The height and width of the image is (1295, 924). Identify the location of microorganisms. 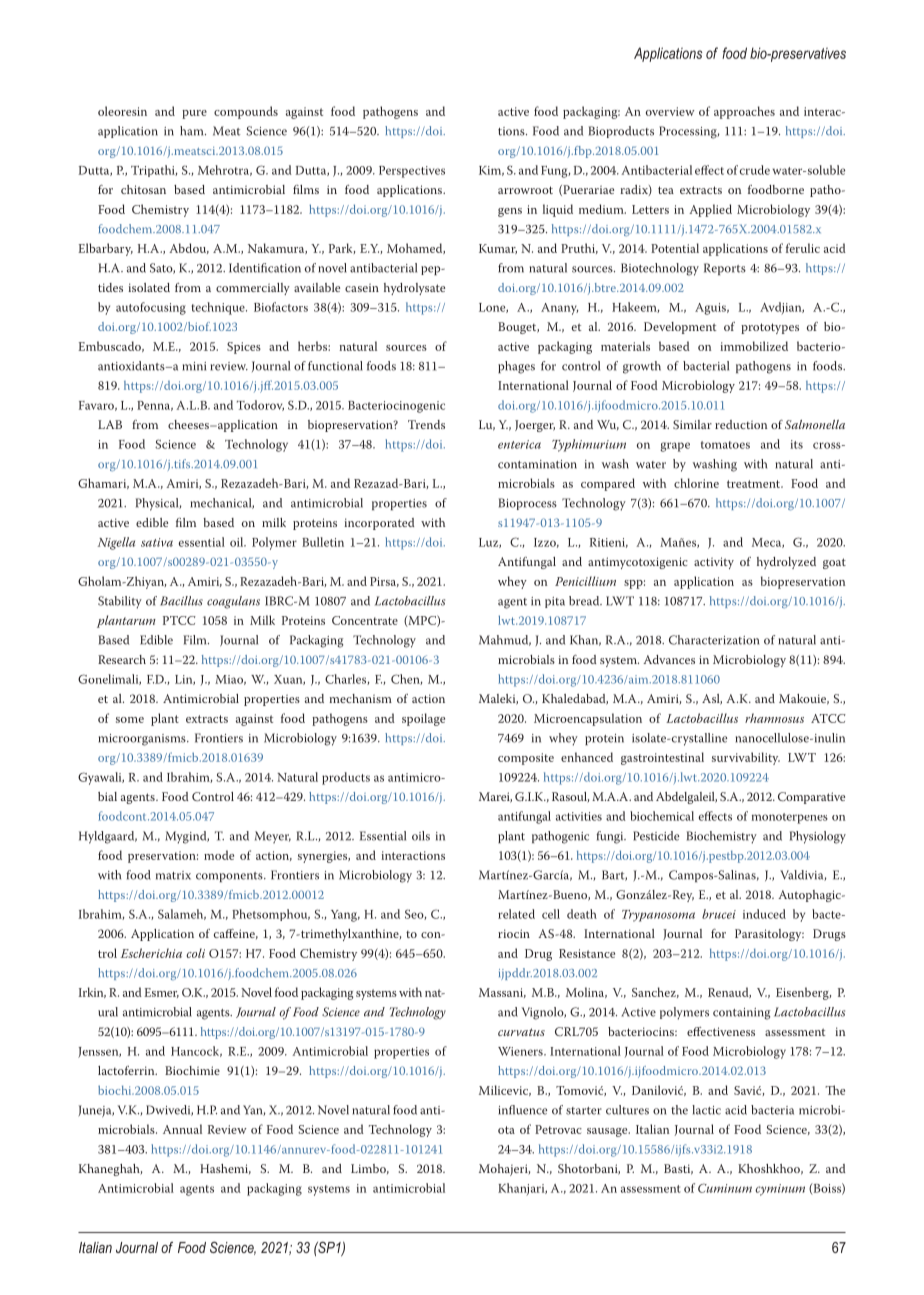
(143, 740).
